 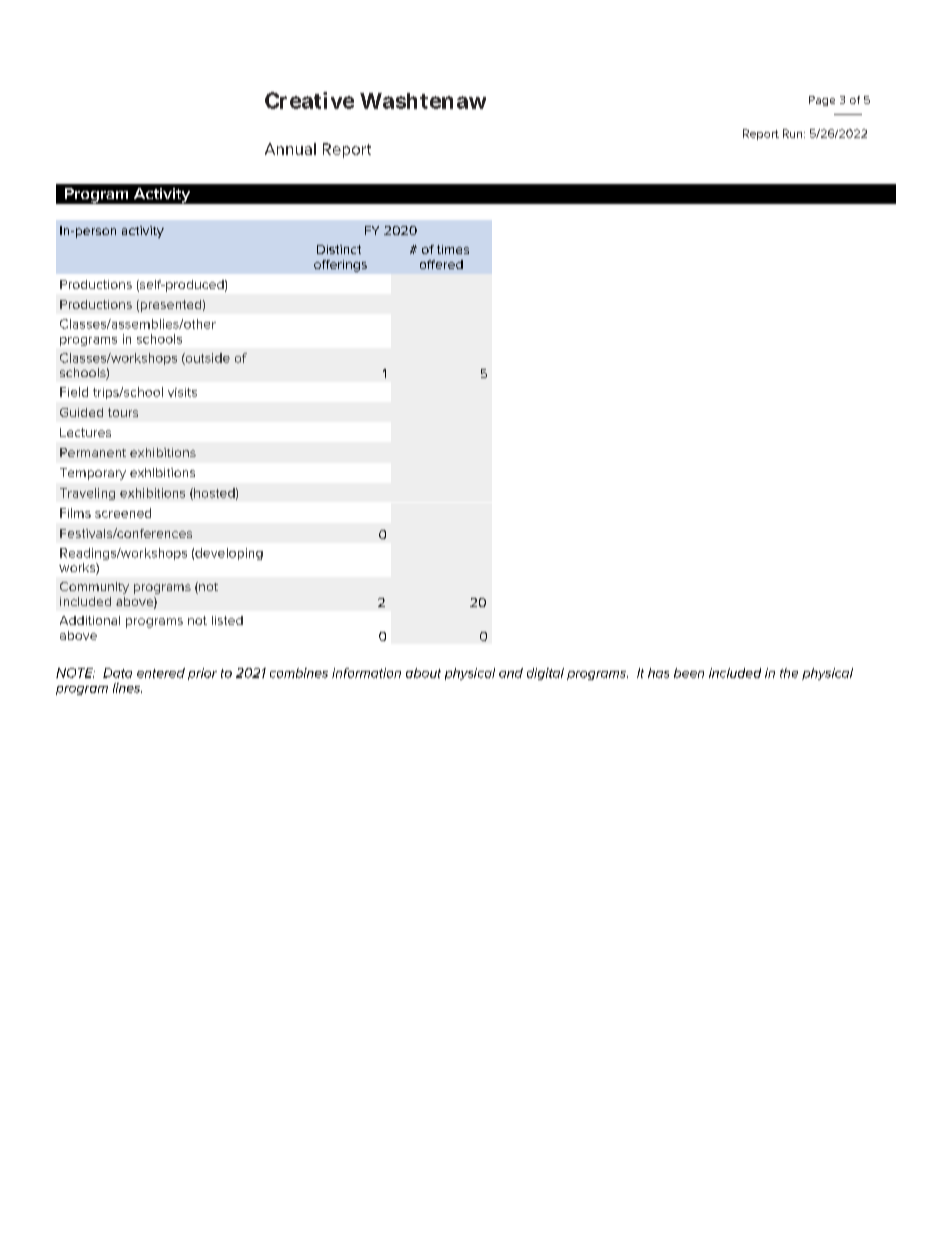 I want to click on about, so click(x=423, y=673).
